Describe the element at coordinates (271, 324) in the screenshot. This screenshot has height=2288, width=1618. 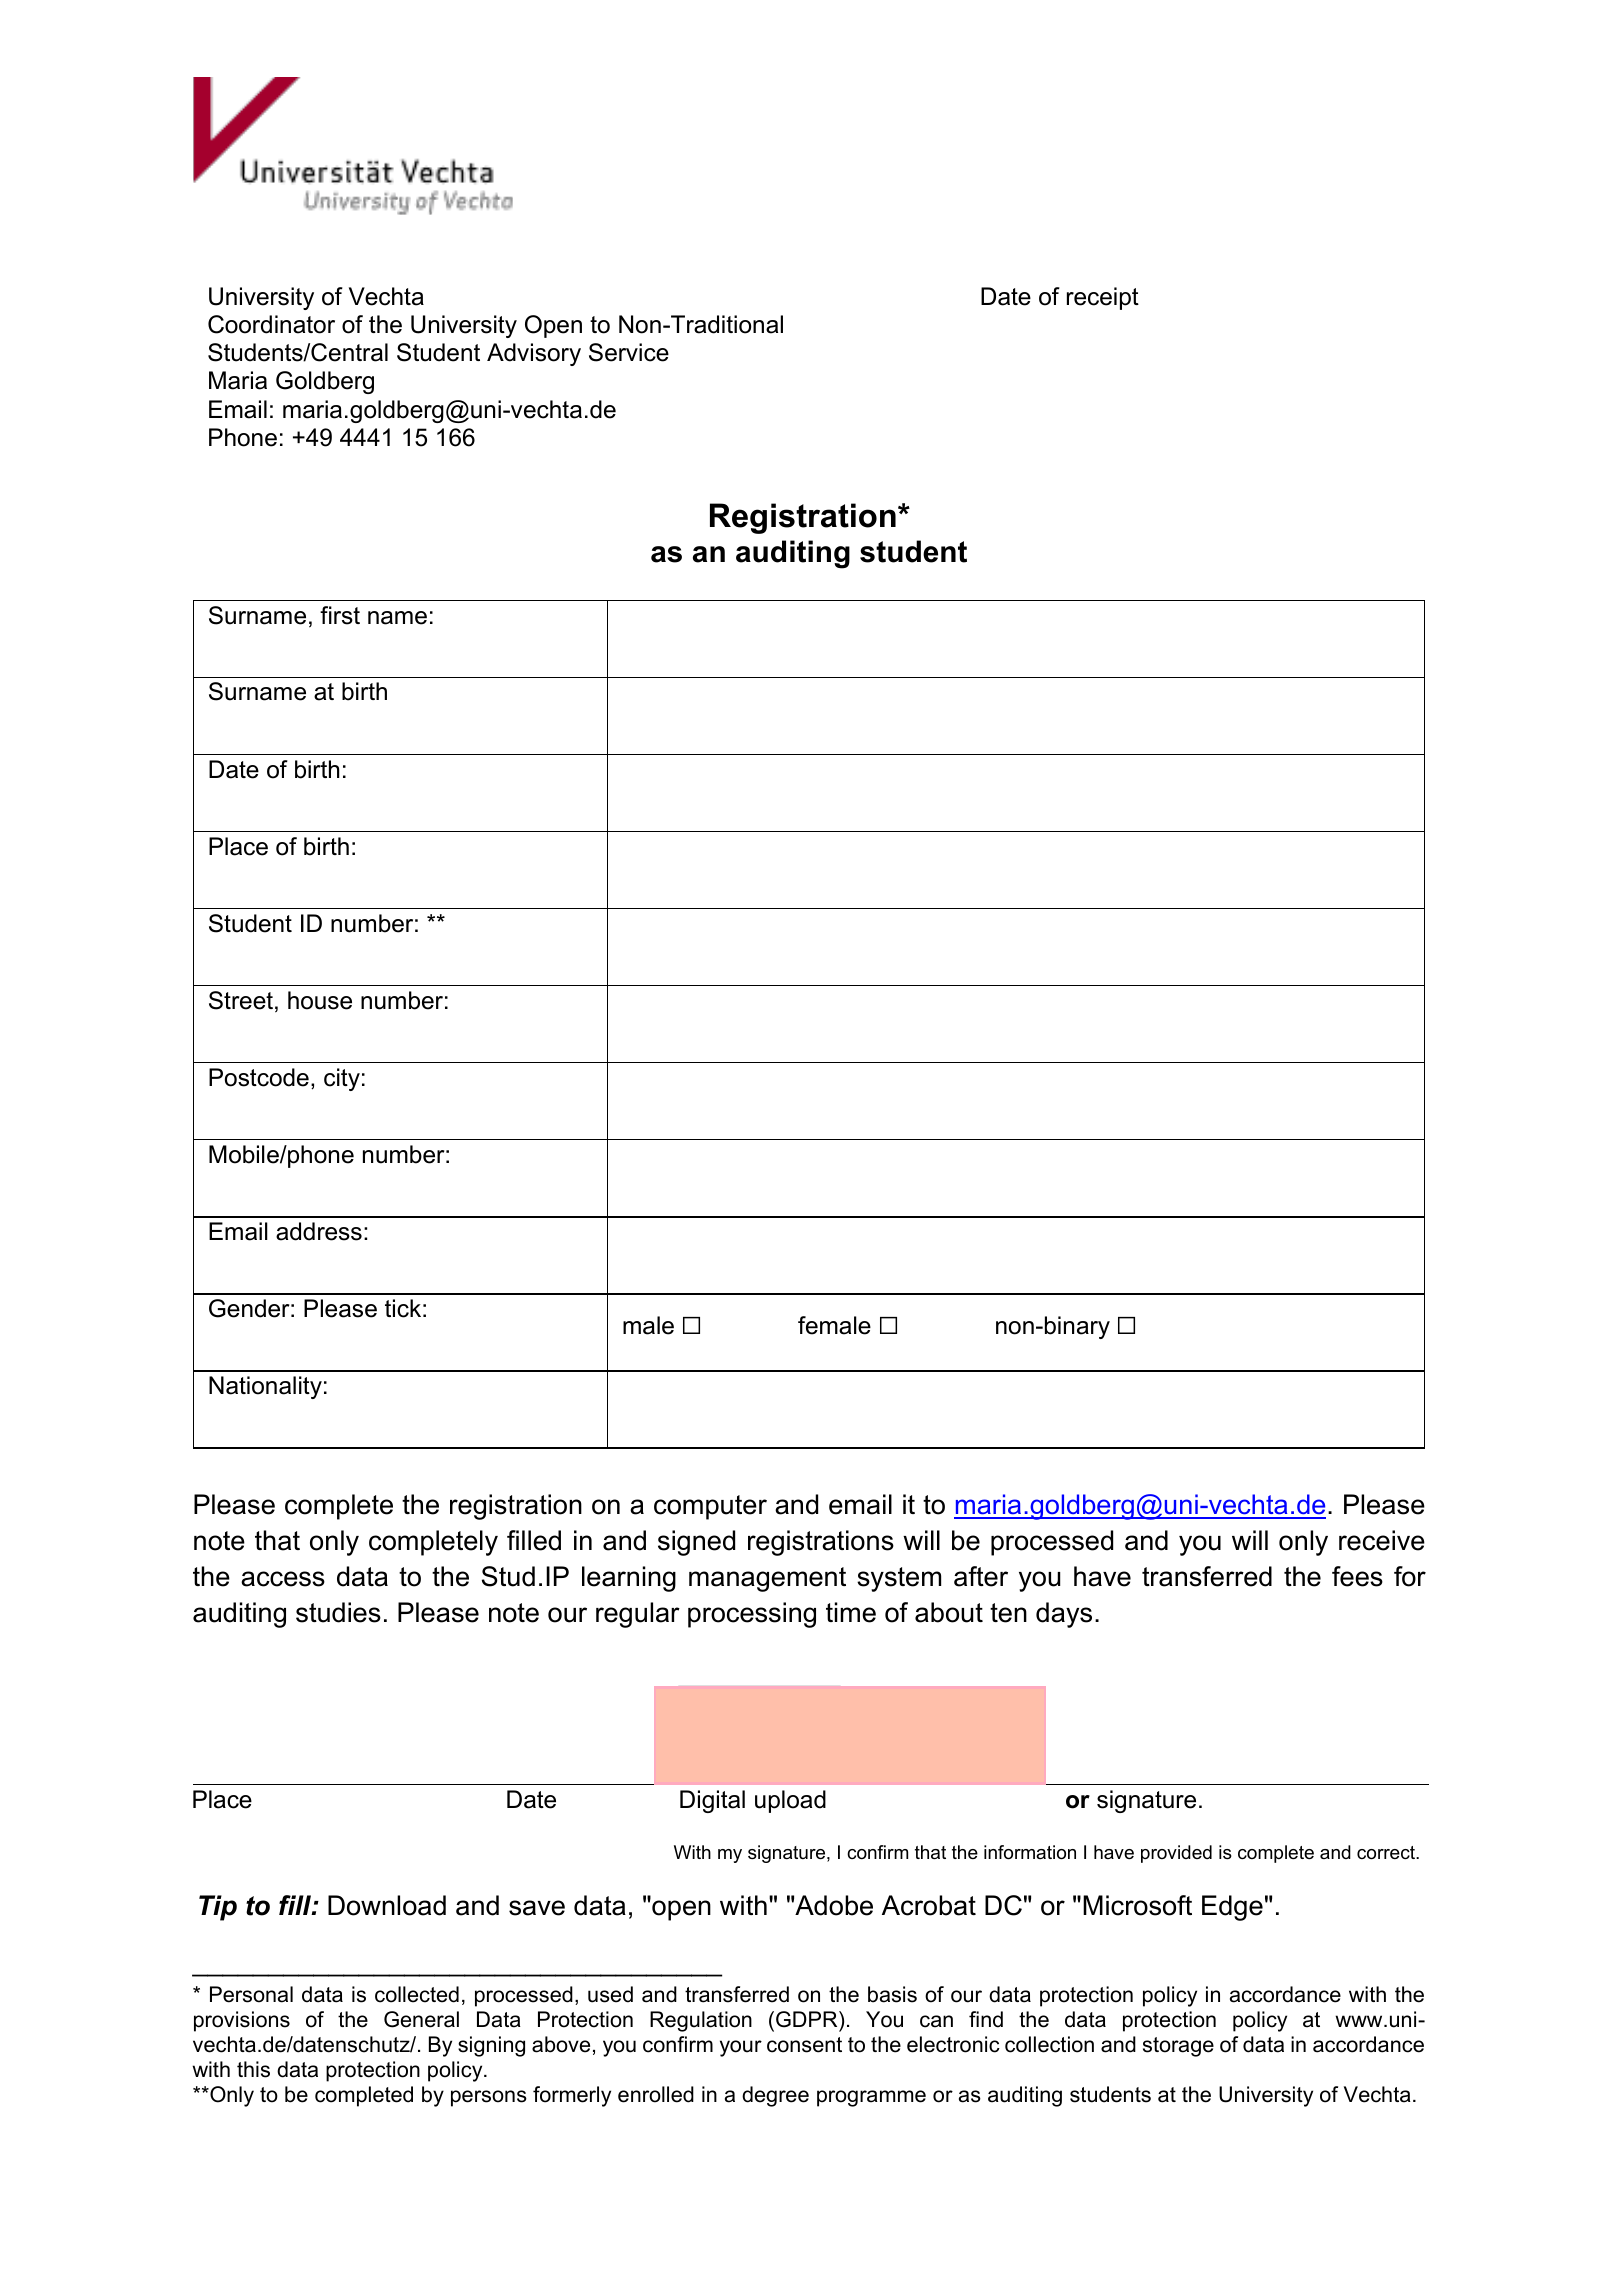
I see `Coordinator` at that location.
